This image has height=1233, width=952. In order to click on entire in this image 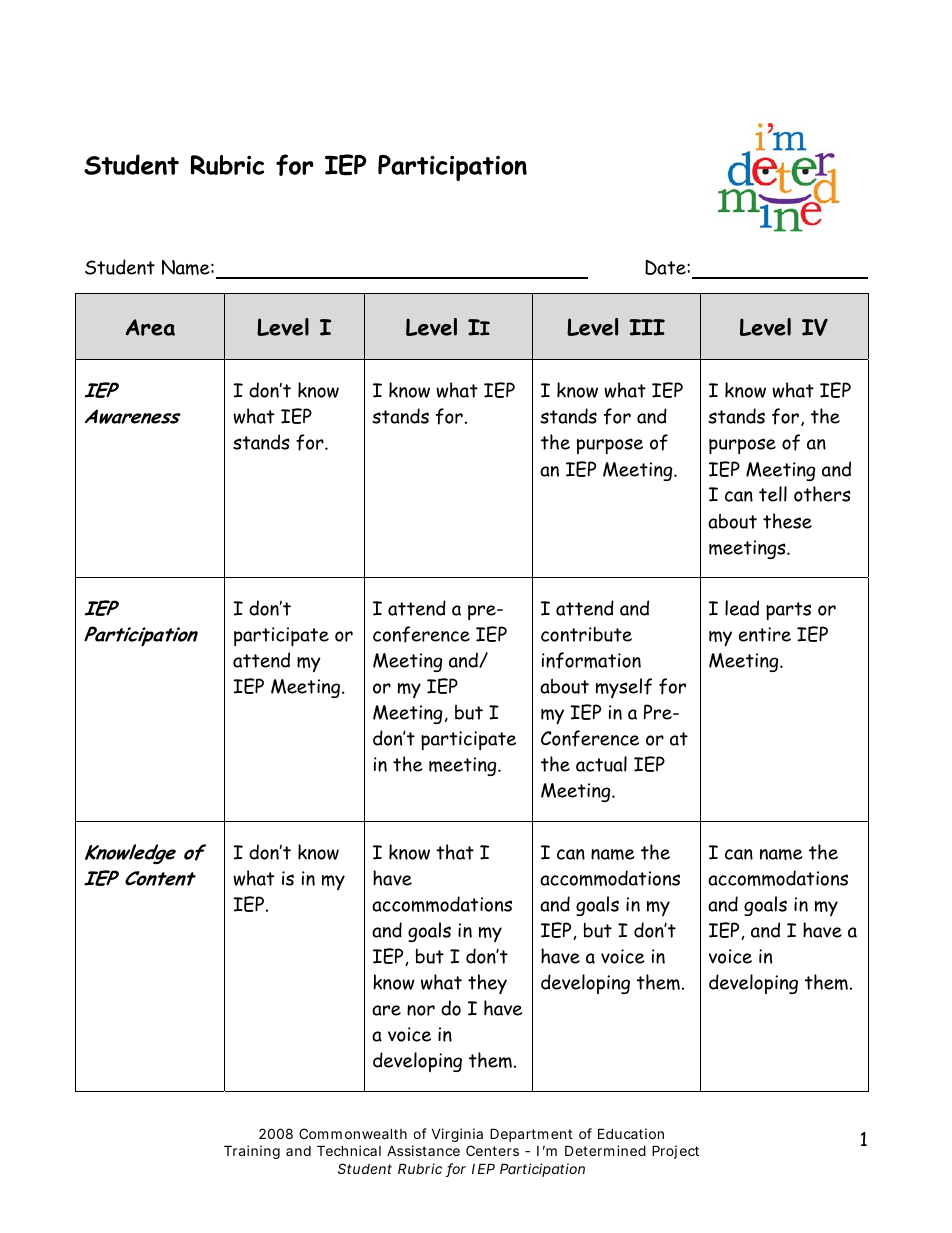, I will do `click(765, 634)`.
